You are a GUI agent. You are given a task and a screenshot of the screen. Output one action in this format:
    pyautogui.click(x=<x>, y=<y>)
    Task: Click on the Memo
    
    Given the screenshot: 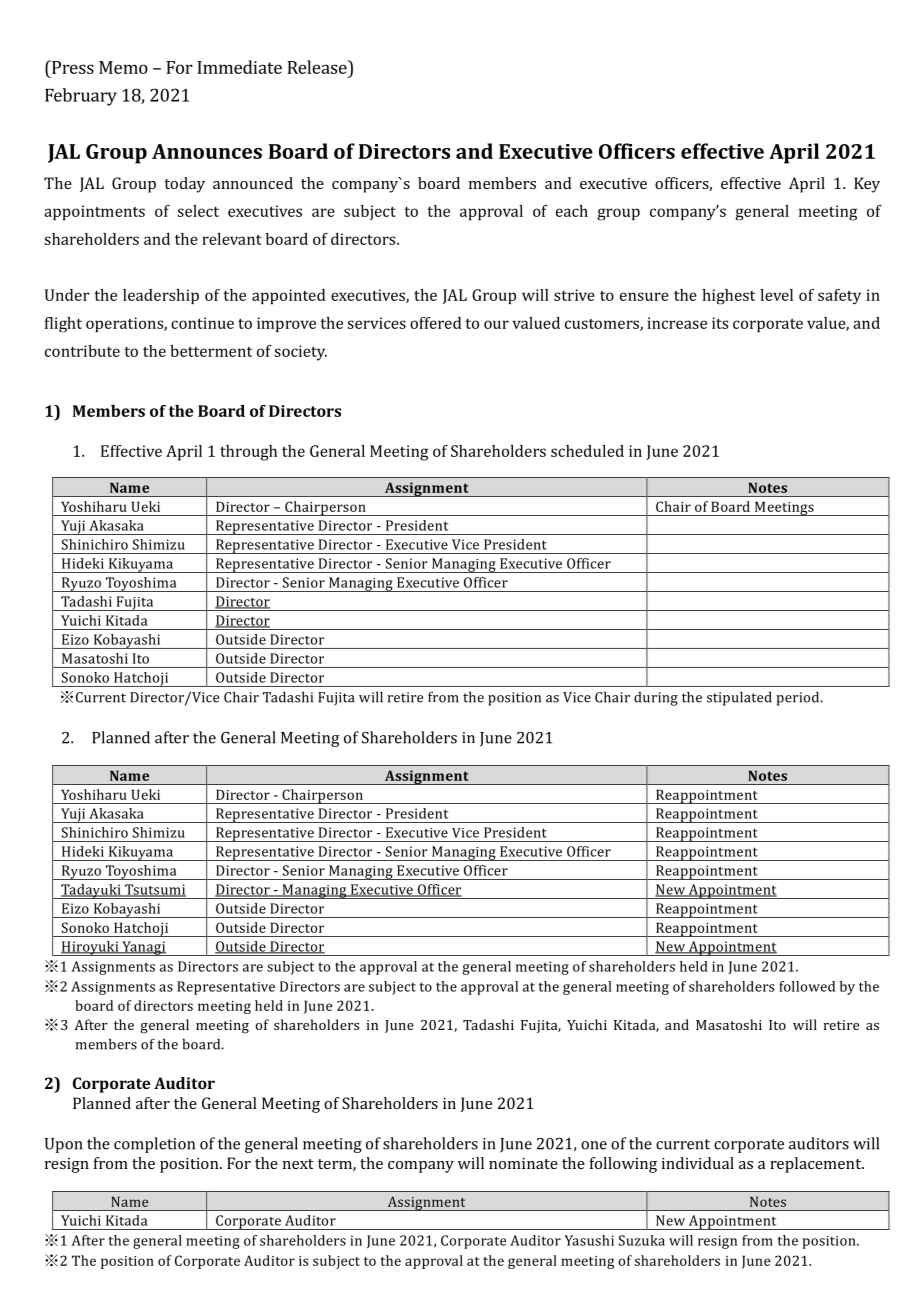 What is the action you would take?
    pyautogui.click(x=123, y=67)
